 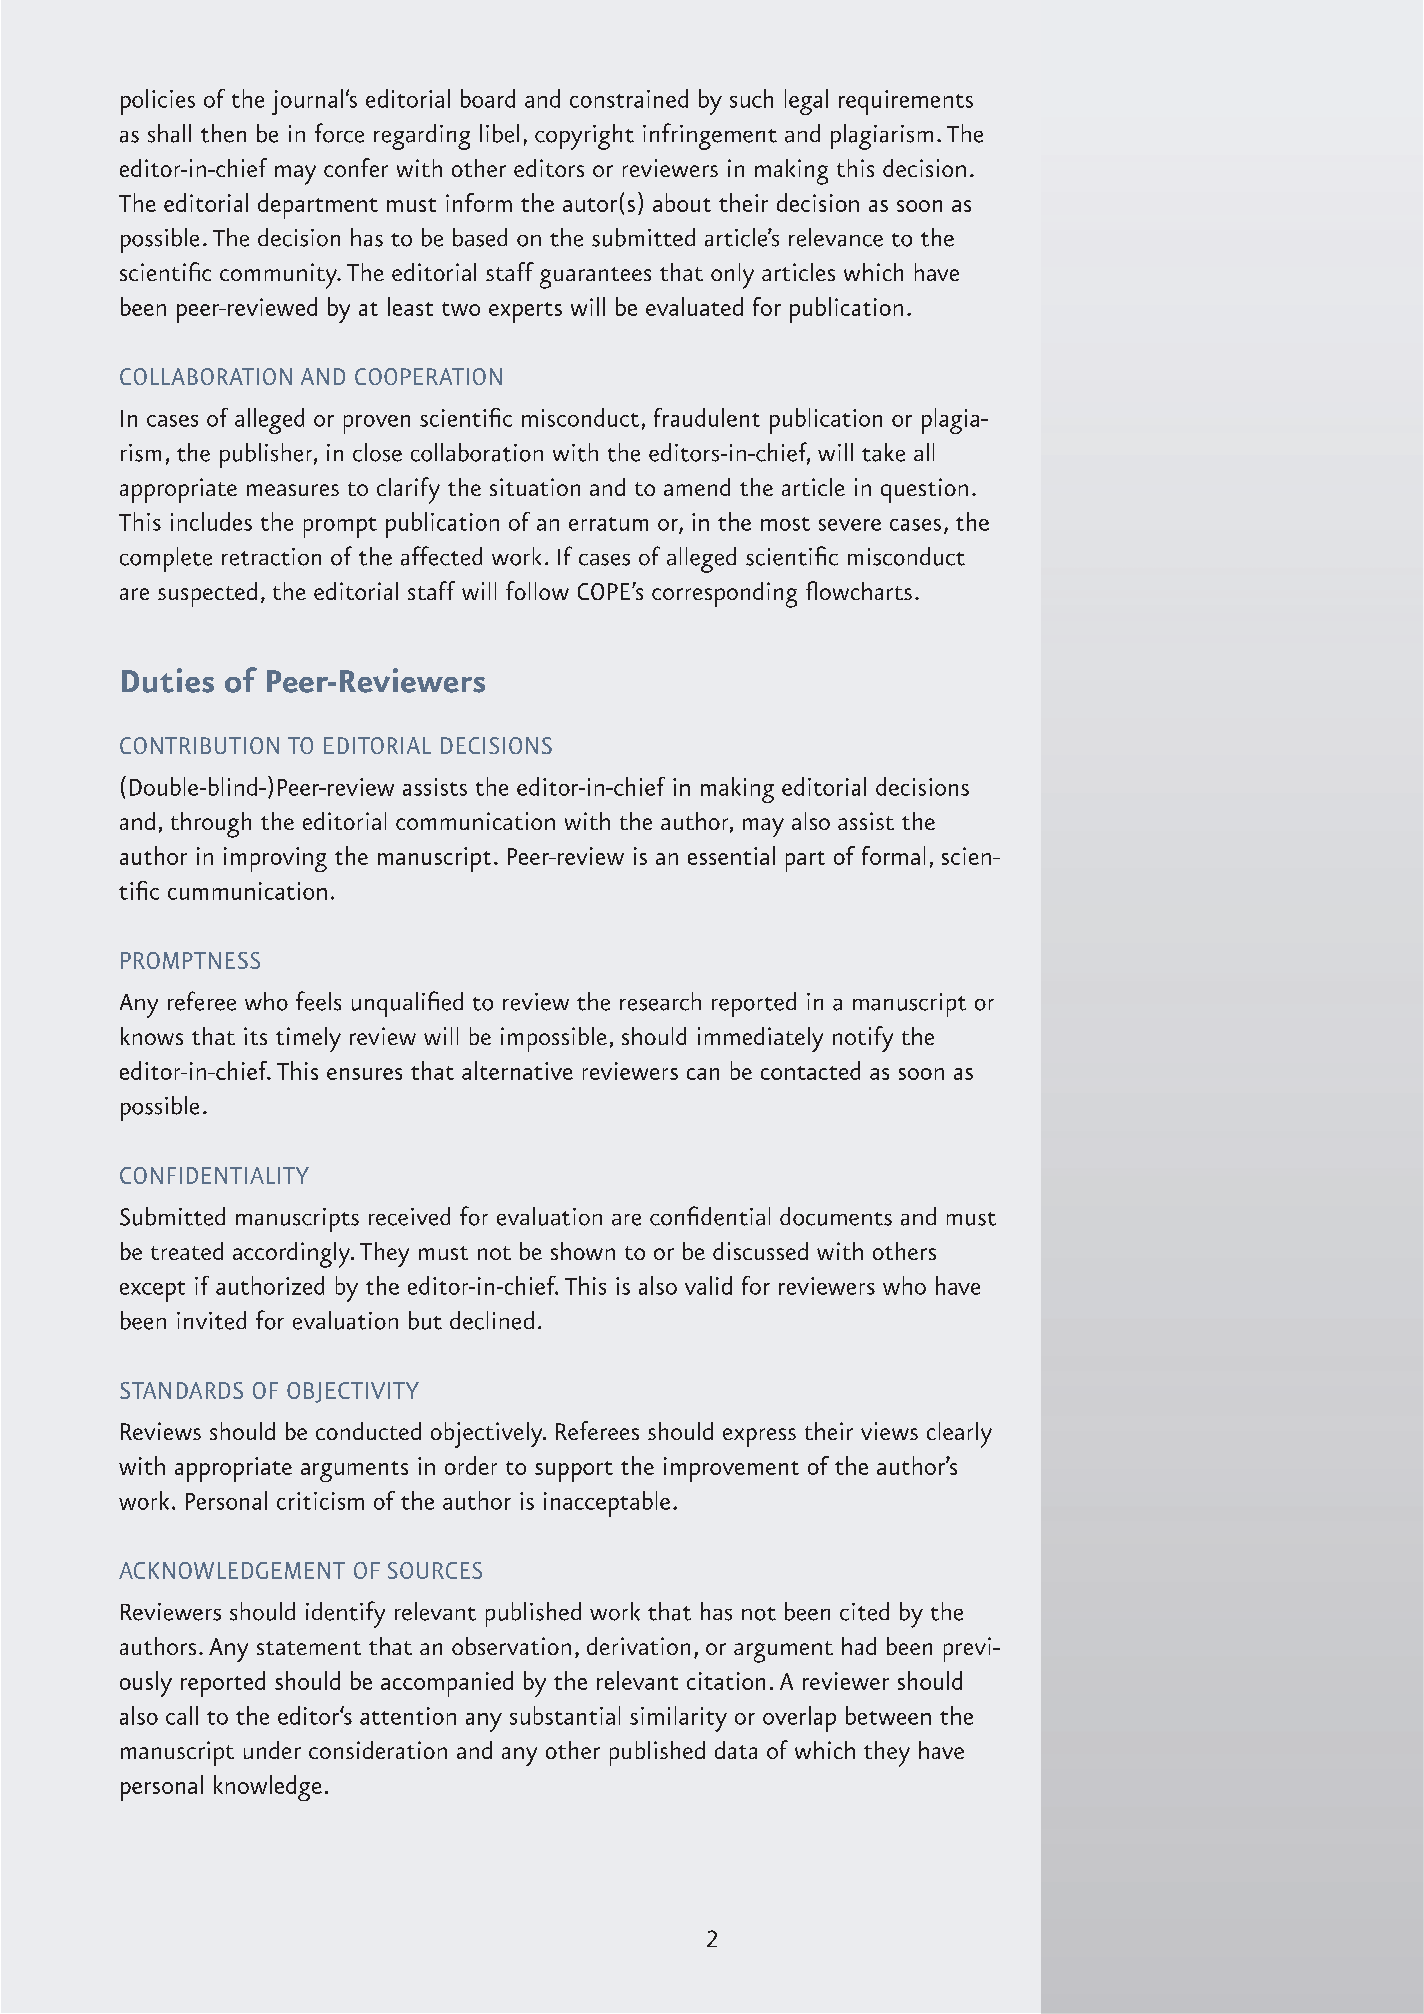 What do you see at coordinates (888, 1715) in the screenshot?
I see `between` at bounding box center [888, 1715].
